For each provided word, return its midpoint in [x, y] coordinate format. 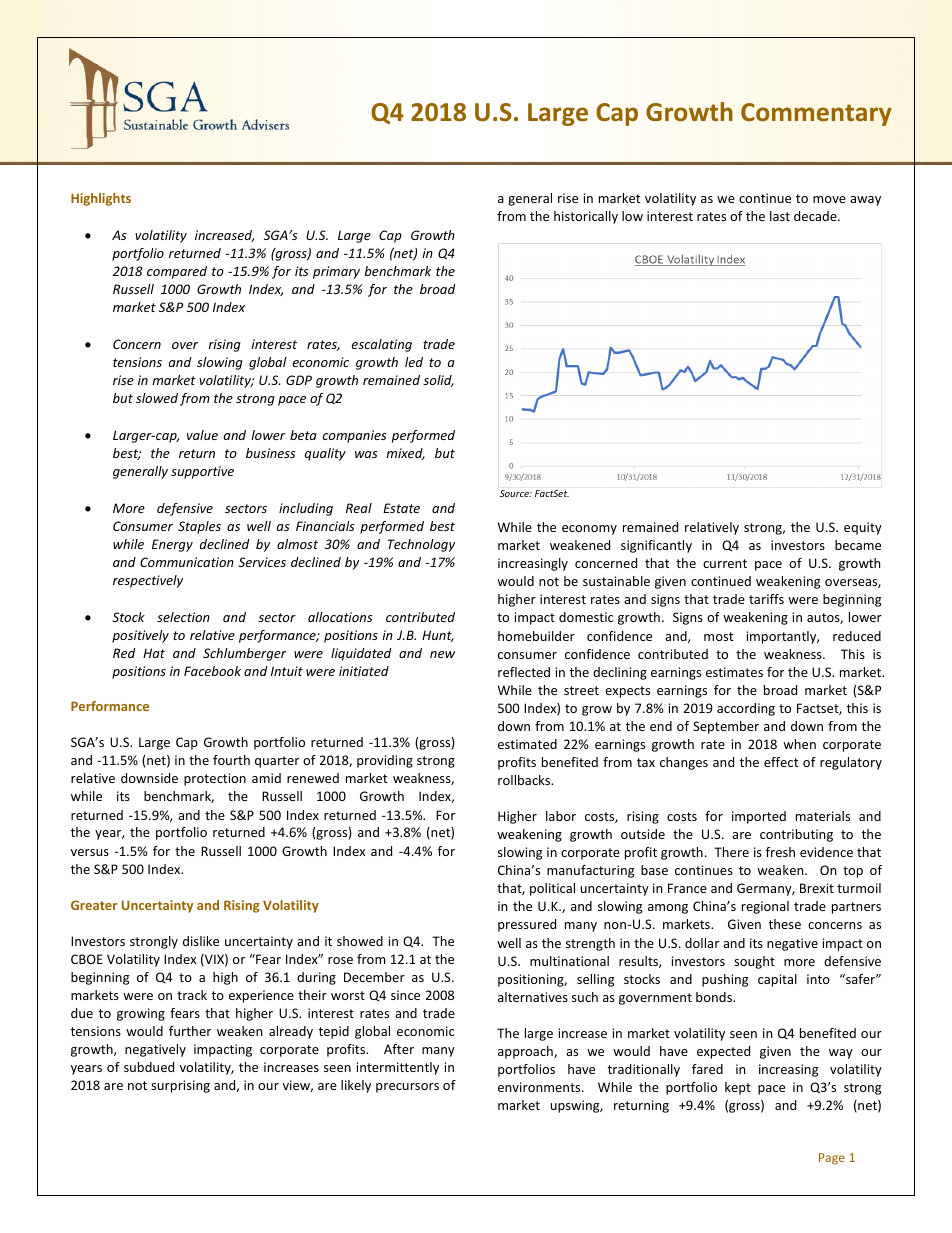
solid [438, 381]
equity [863, 528]
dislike [201, 941]
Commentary [816, 114]
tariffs [766, 599]
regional [765, 907]
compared [177, 272]
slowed [157, 398]
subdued [149, 1067]
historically [586, 217]
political [552, 889]
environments [540, 1087]
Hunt [438, 636]
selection [183, 617]
